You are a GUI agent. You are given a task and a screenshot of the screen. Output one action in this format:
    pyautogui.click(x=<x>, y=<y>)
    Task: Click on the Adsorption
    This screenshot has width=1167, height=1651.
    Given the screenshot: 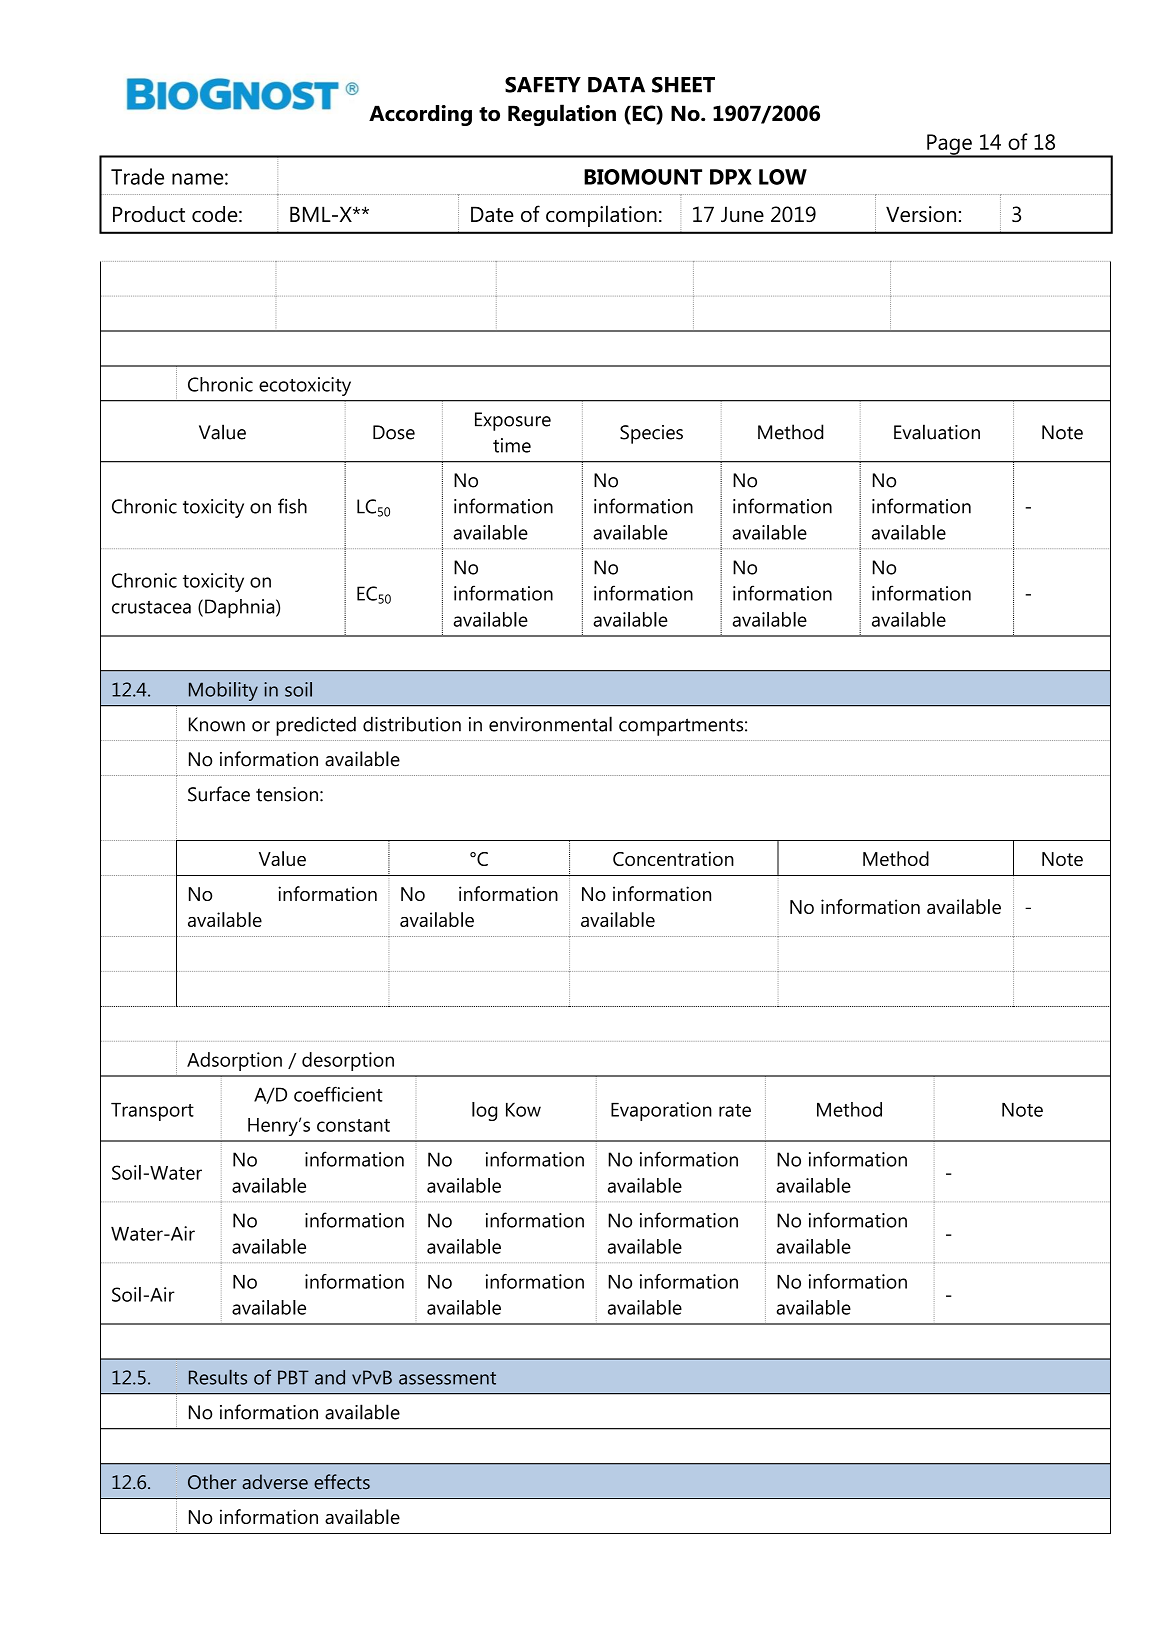 What is the action you would take?
    pyautogui.click(x=234, y=1061)
